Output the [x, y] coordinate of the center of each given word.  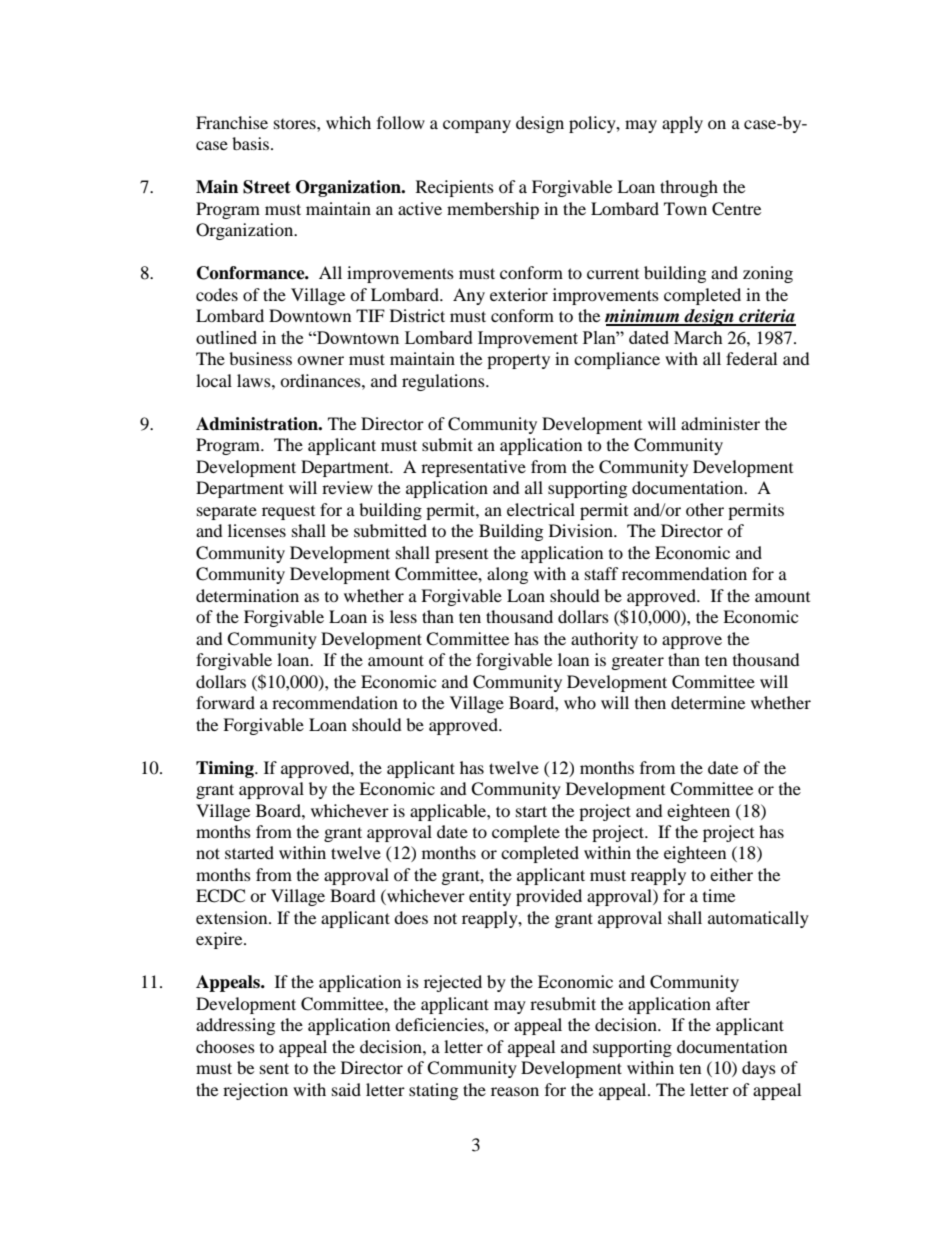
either [731, 874]
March [698, 337]
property [518, 361]
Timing [226, 769]
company [477, 126]
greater [638, 663]
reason [515, 1091]
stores [296, 124]
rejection [255, 1091]
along [507, 575]
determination [247, 595]
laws [255, 380]
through [689, 188]
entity [490, 897]
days [759, 1069]
